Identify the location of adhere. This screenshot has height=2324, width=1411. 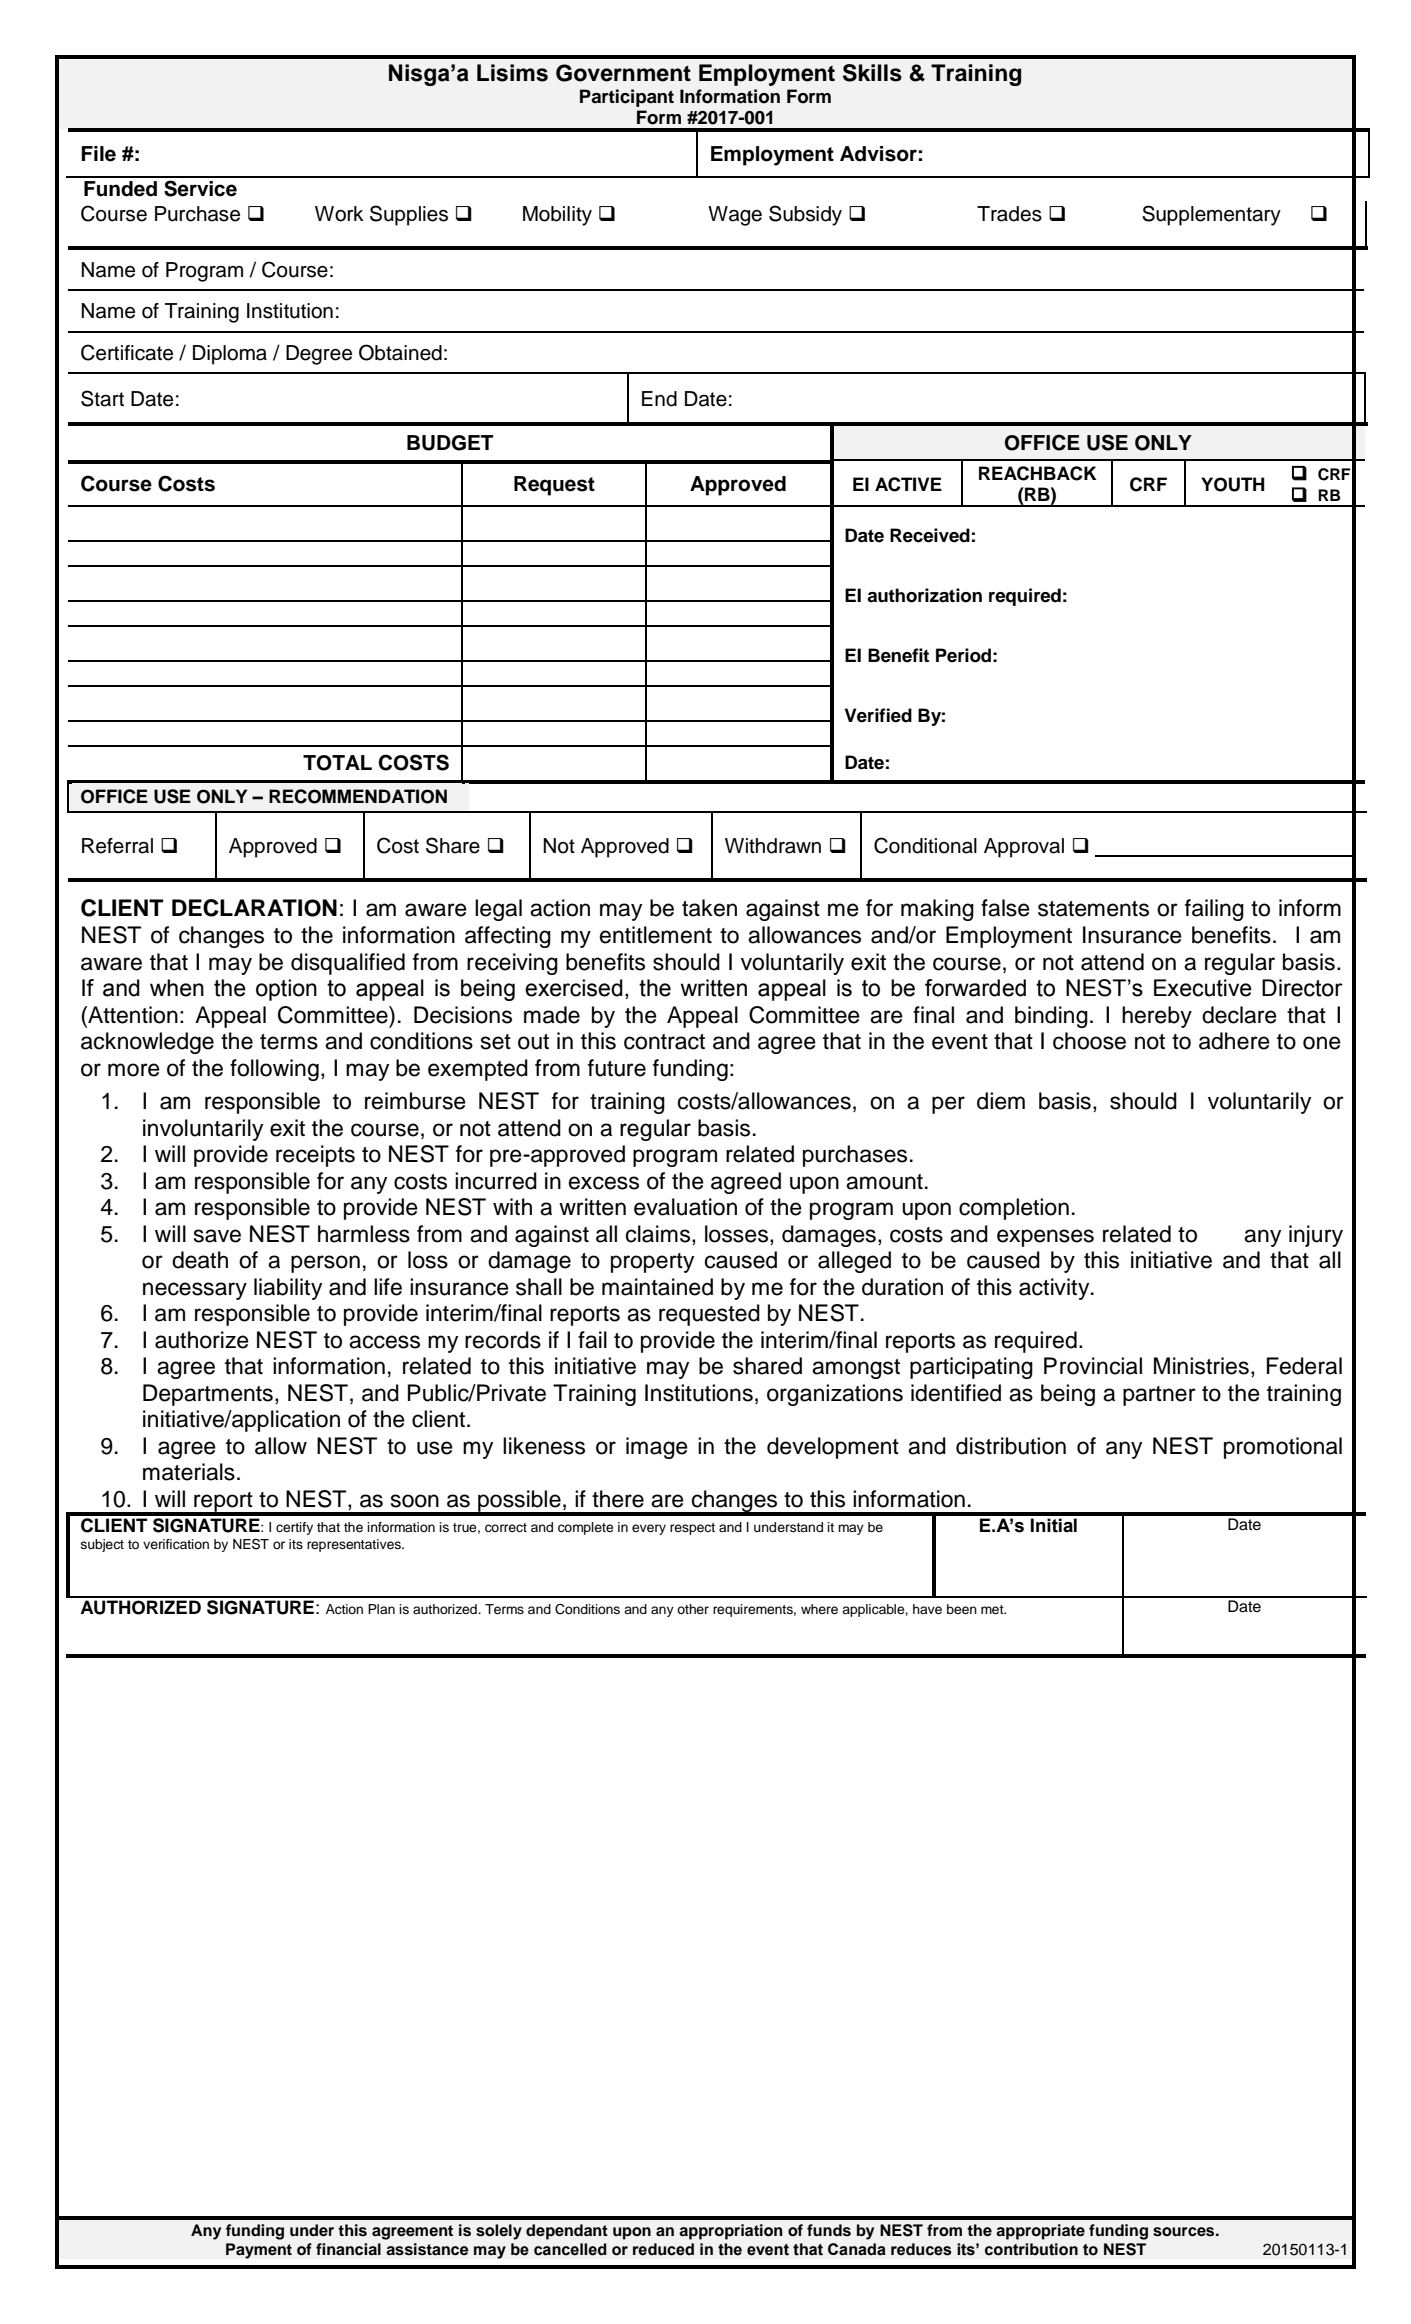
(1234, 1041).
